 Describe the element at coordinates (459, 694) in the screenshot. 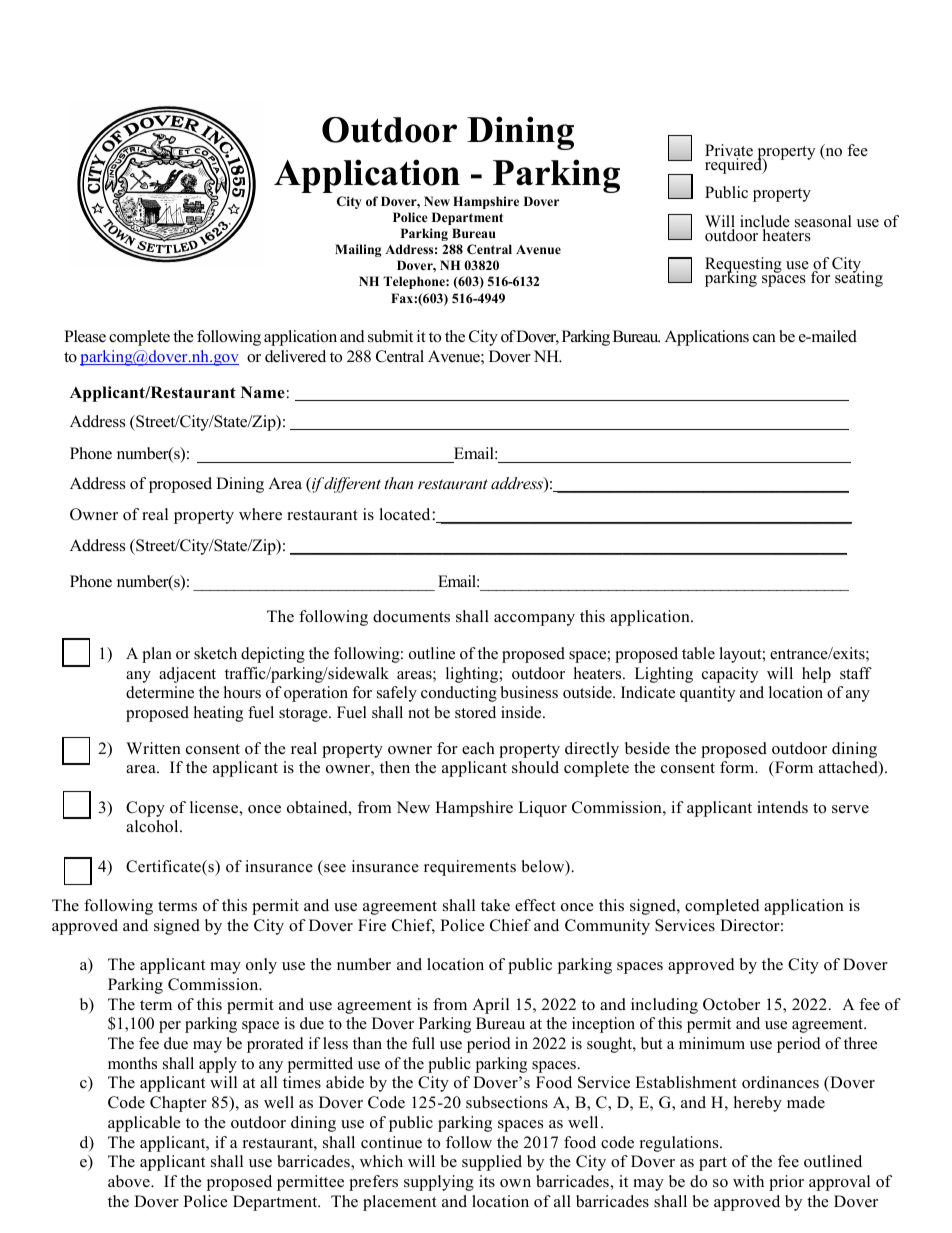

I see `conducting` at that location.
